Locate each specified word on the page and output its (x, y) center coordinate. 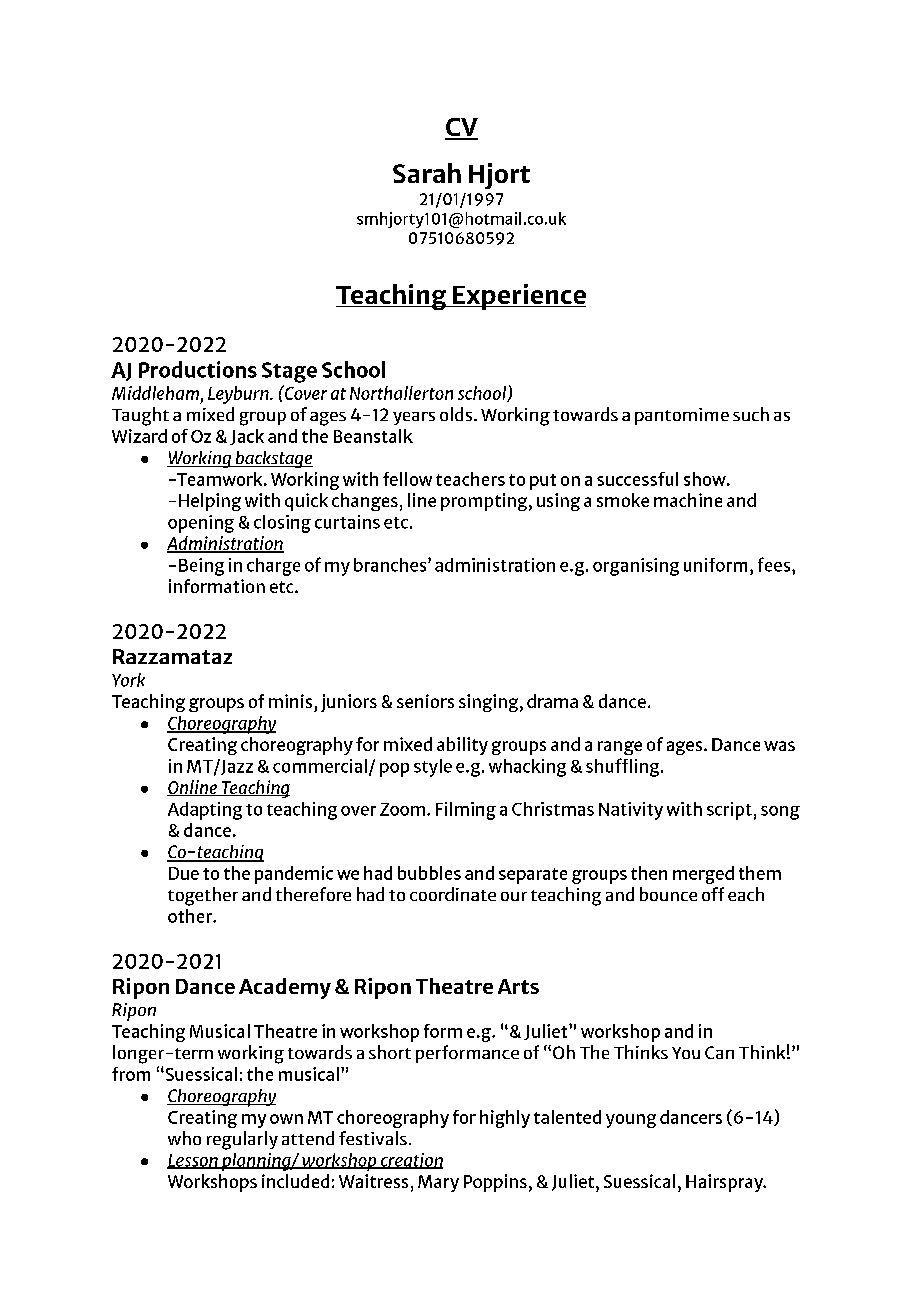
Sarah (427, 173)
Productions (198, 369)
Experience (518, 297)
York (128, 680)
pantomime (682, 416)
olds (457, 414)
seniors (425, 701)
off (713, 894)
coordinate (453, 894)
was (779, 746)
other (191, 916)
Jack (247, 437)
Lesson (193, 1161)
